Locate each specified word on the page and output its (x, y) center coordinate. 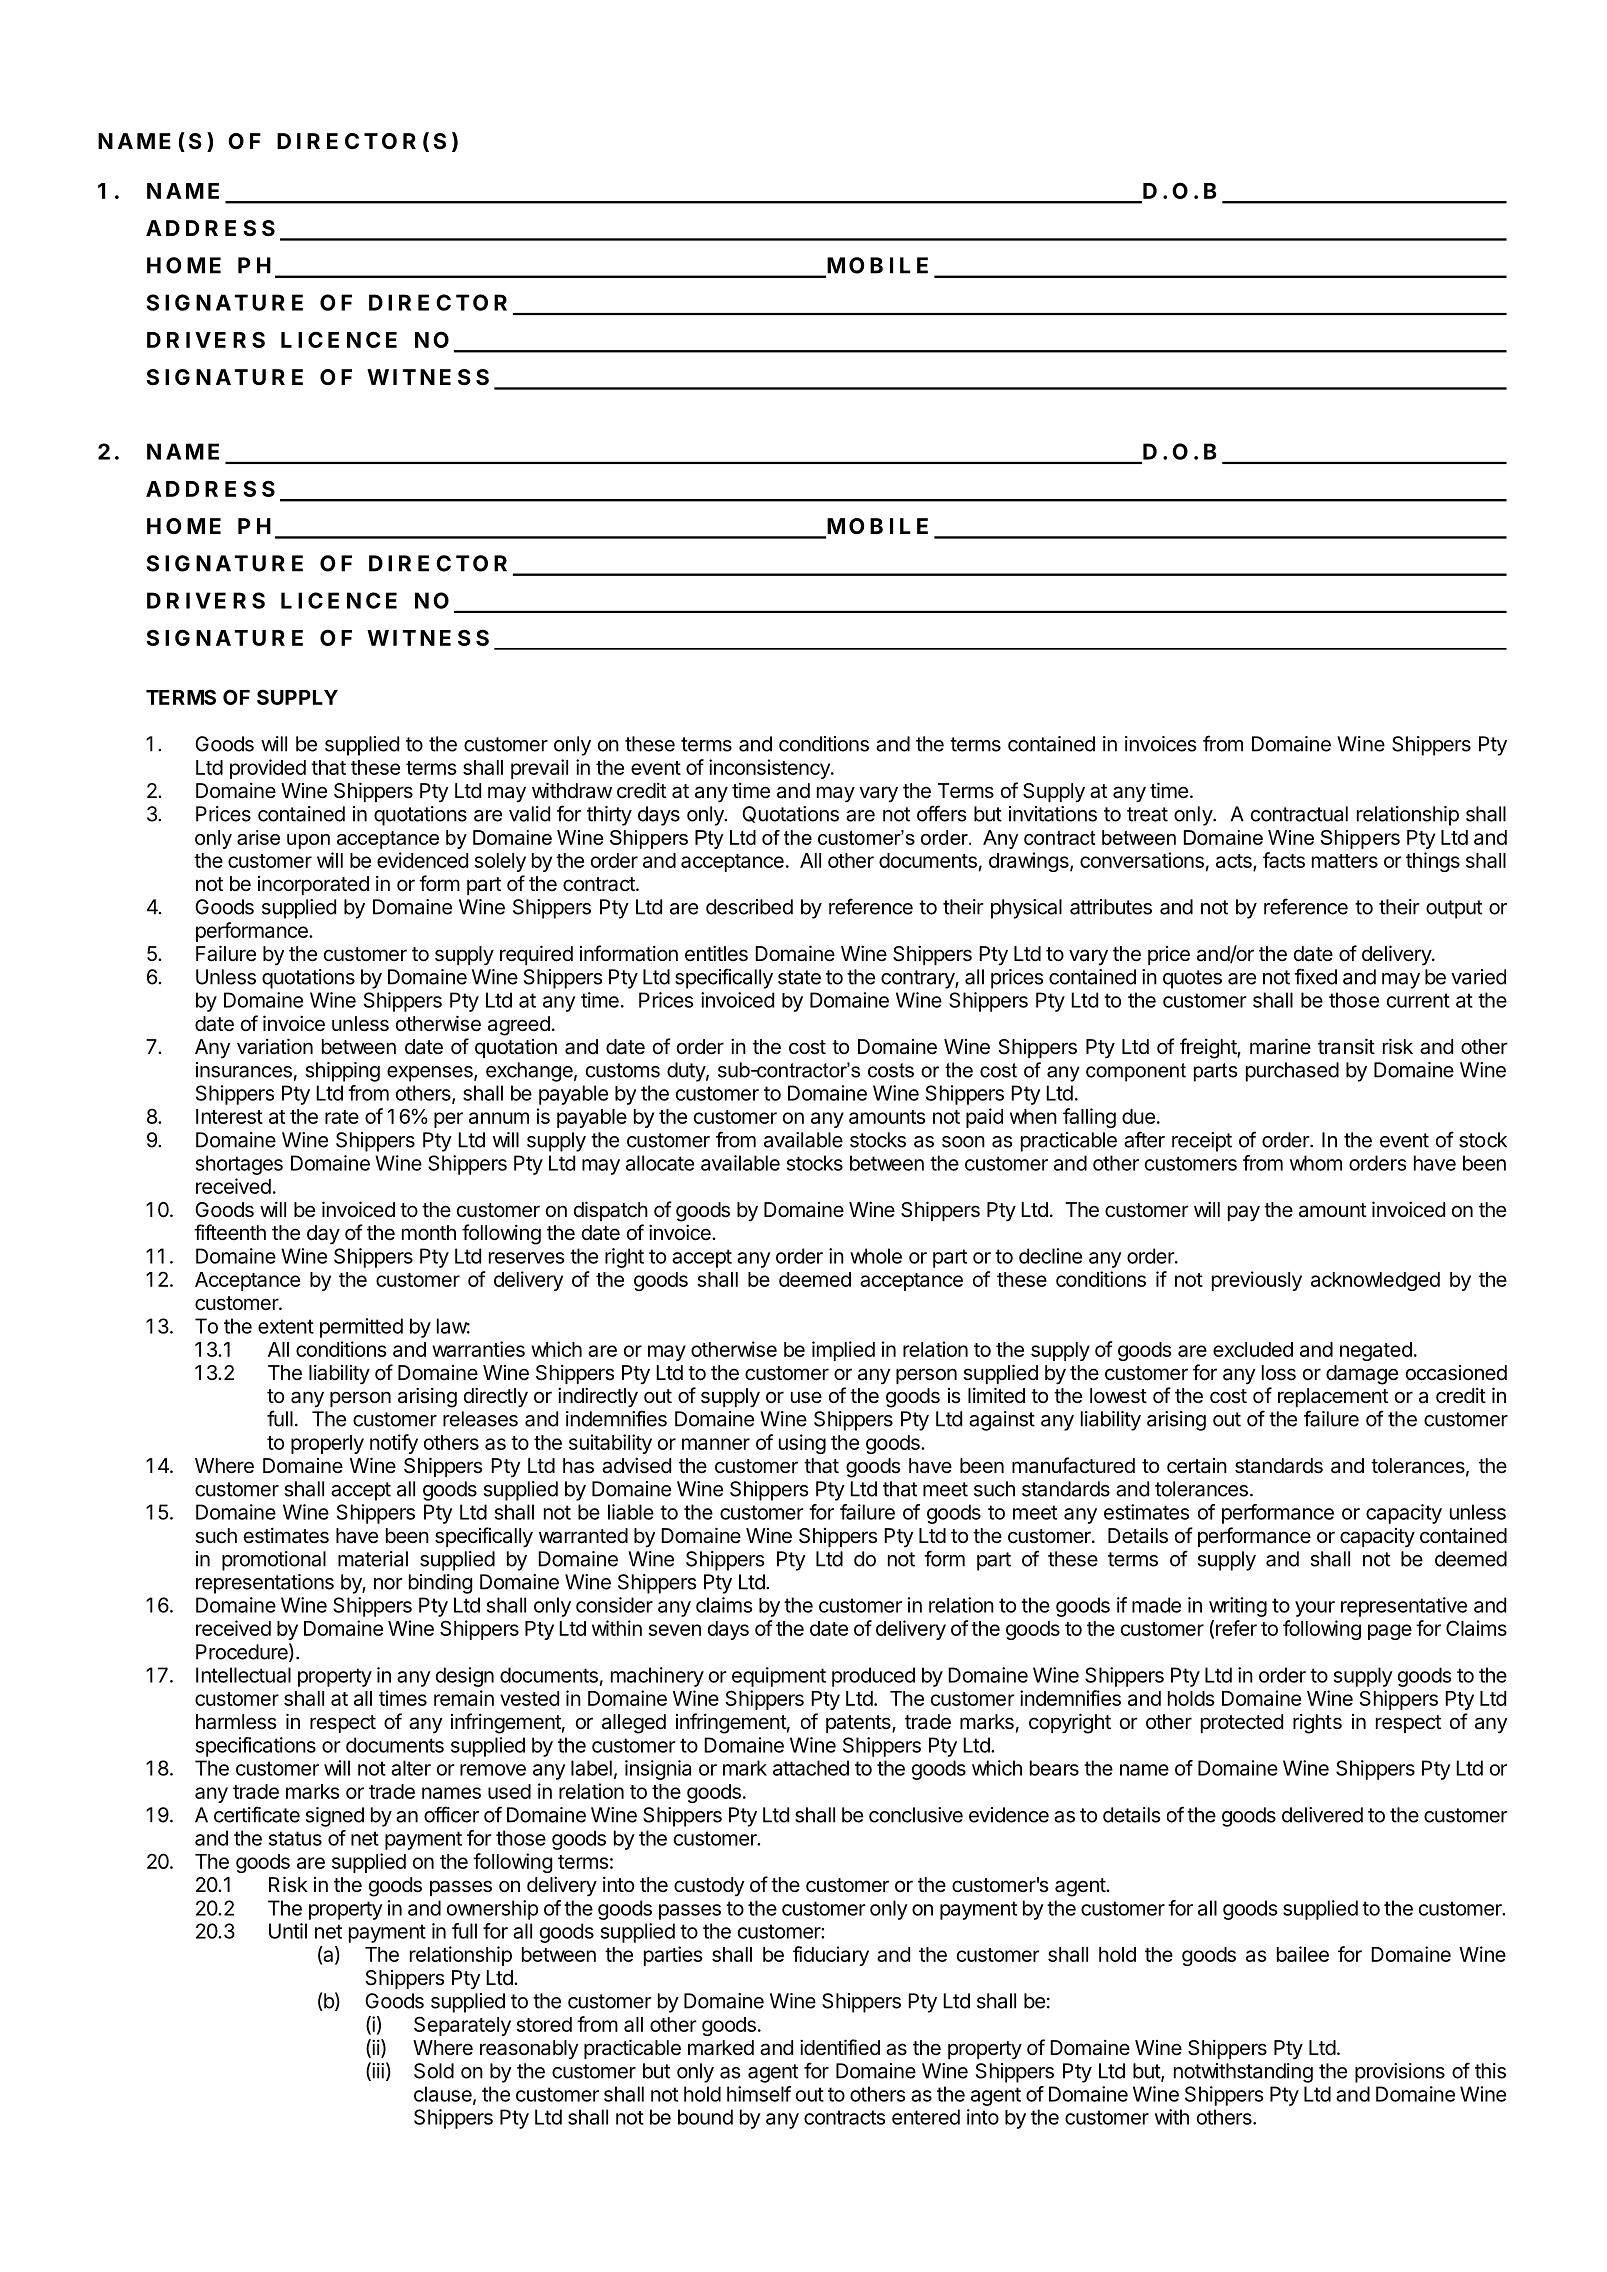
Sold (434, 2071)
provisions (1400, 2073)
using (802, 1444)
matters (1345, 861)
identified (840, 2047)
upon (308, 841)
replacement (1333, 1397)
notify (394, 1444)
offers (941, 813)
